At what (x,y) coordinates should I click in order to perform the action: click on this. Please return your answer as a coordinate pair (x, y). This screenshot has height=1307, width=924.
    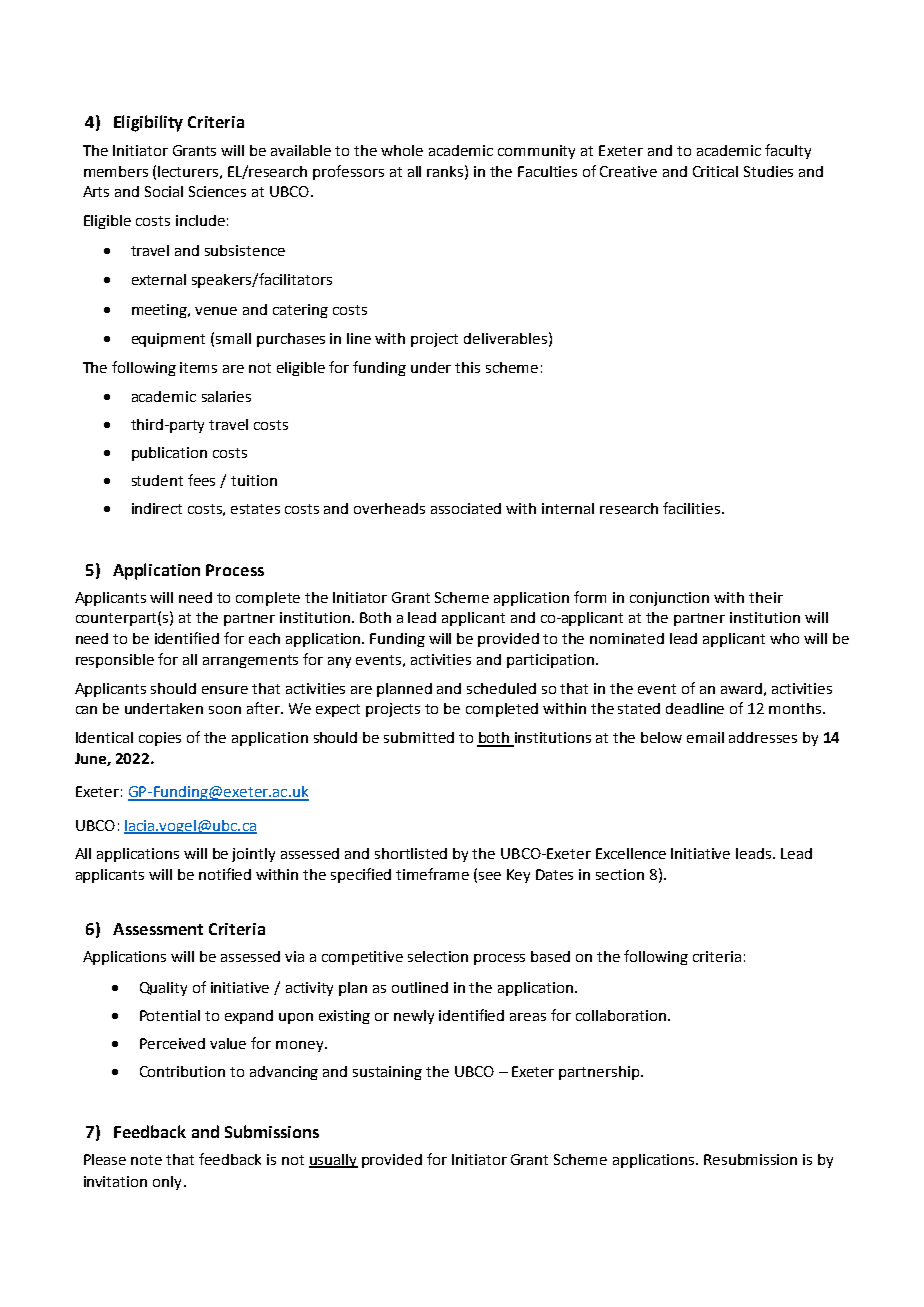
    Looking at the image, I should click on (467, 367).
